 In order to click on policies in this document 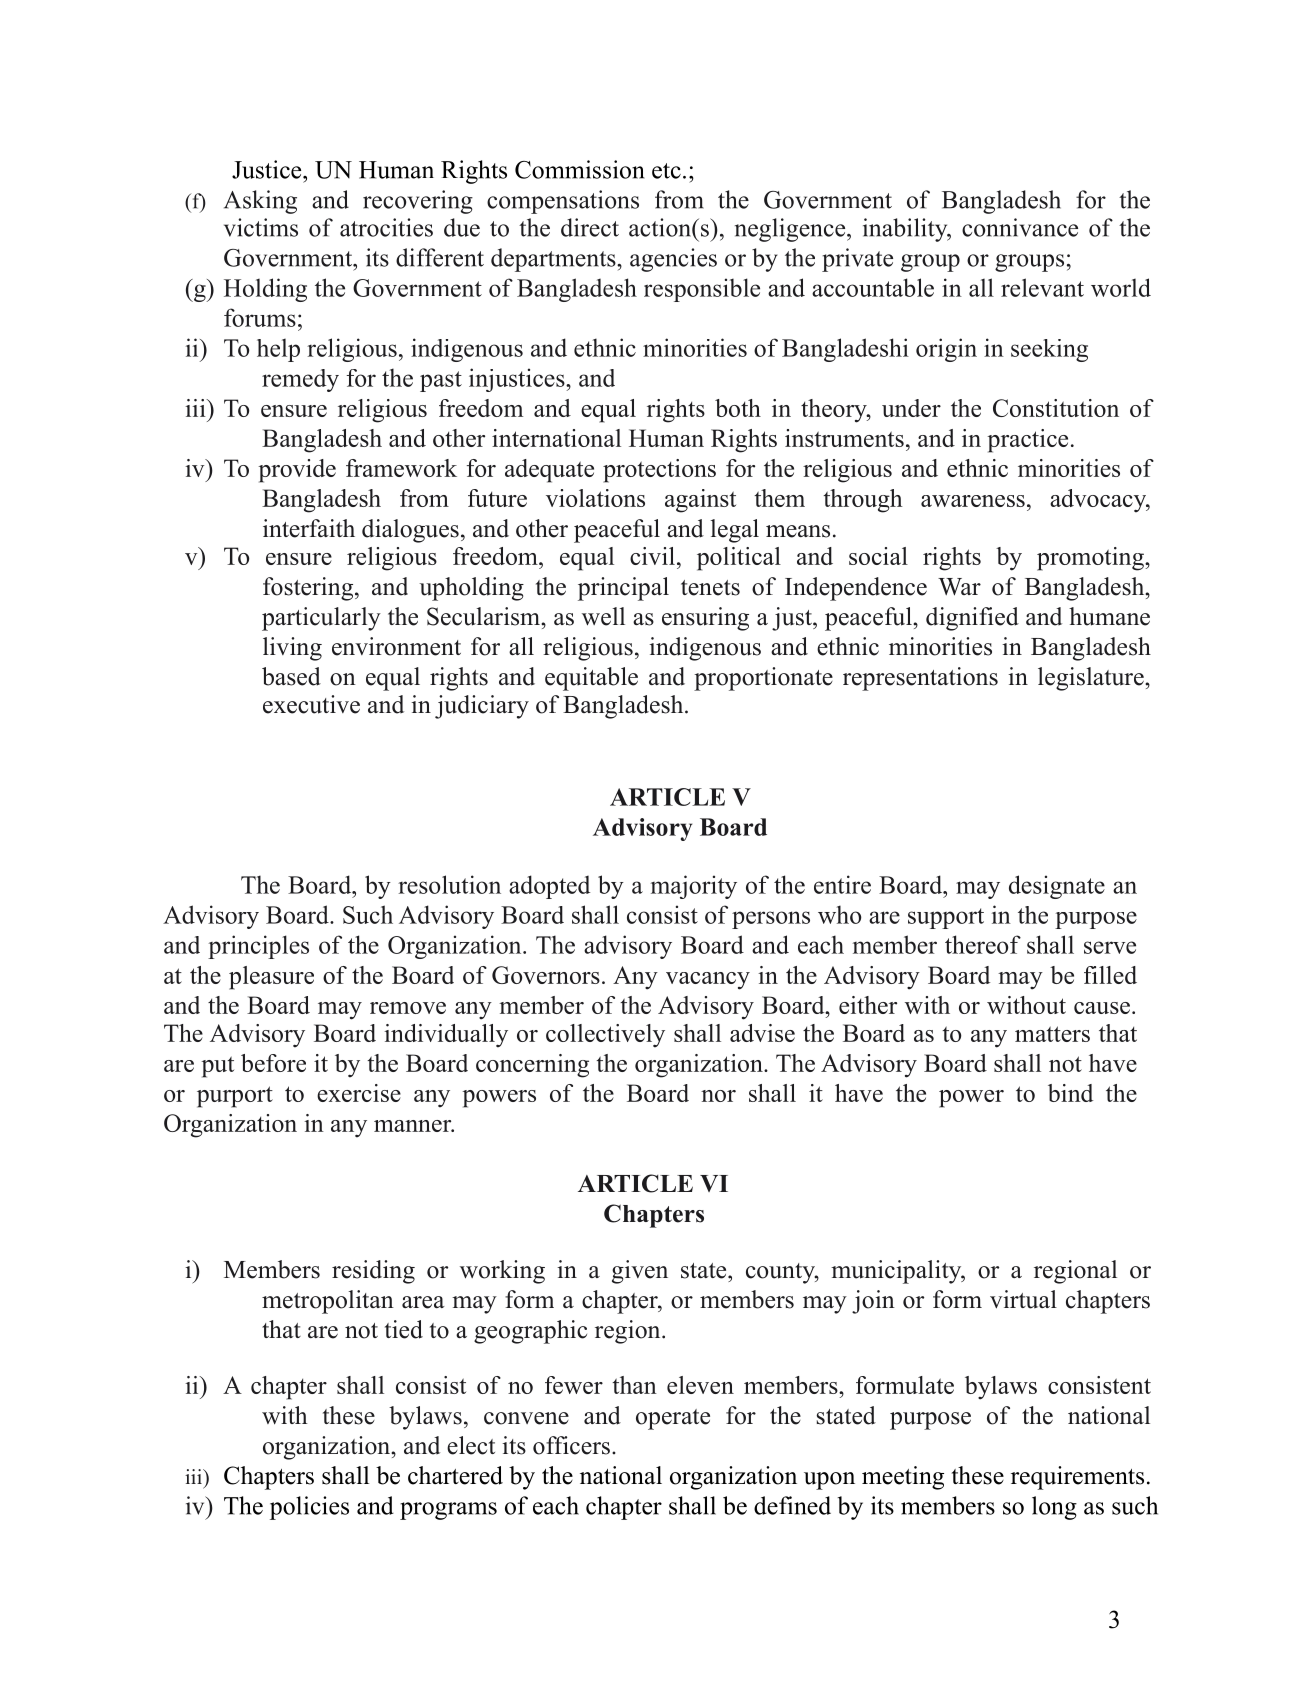, I will do `click(309, 1508)`.
